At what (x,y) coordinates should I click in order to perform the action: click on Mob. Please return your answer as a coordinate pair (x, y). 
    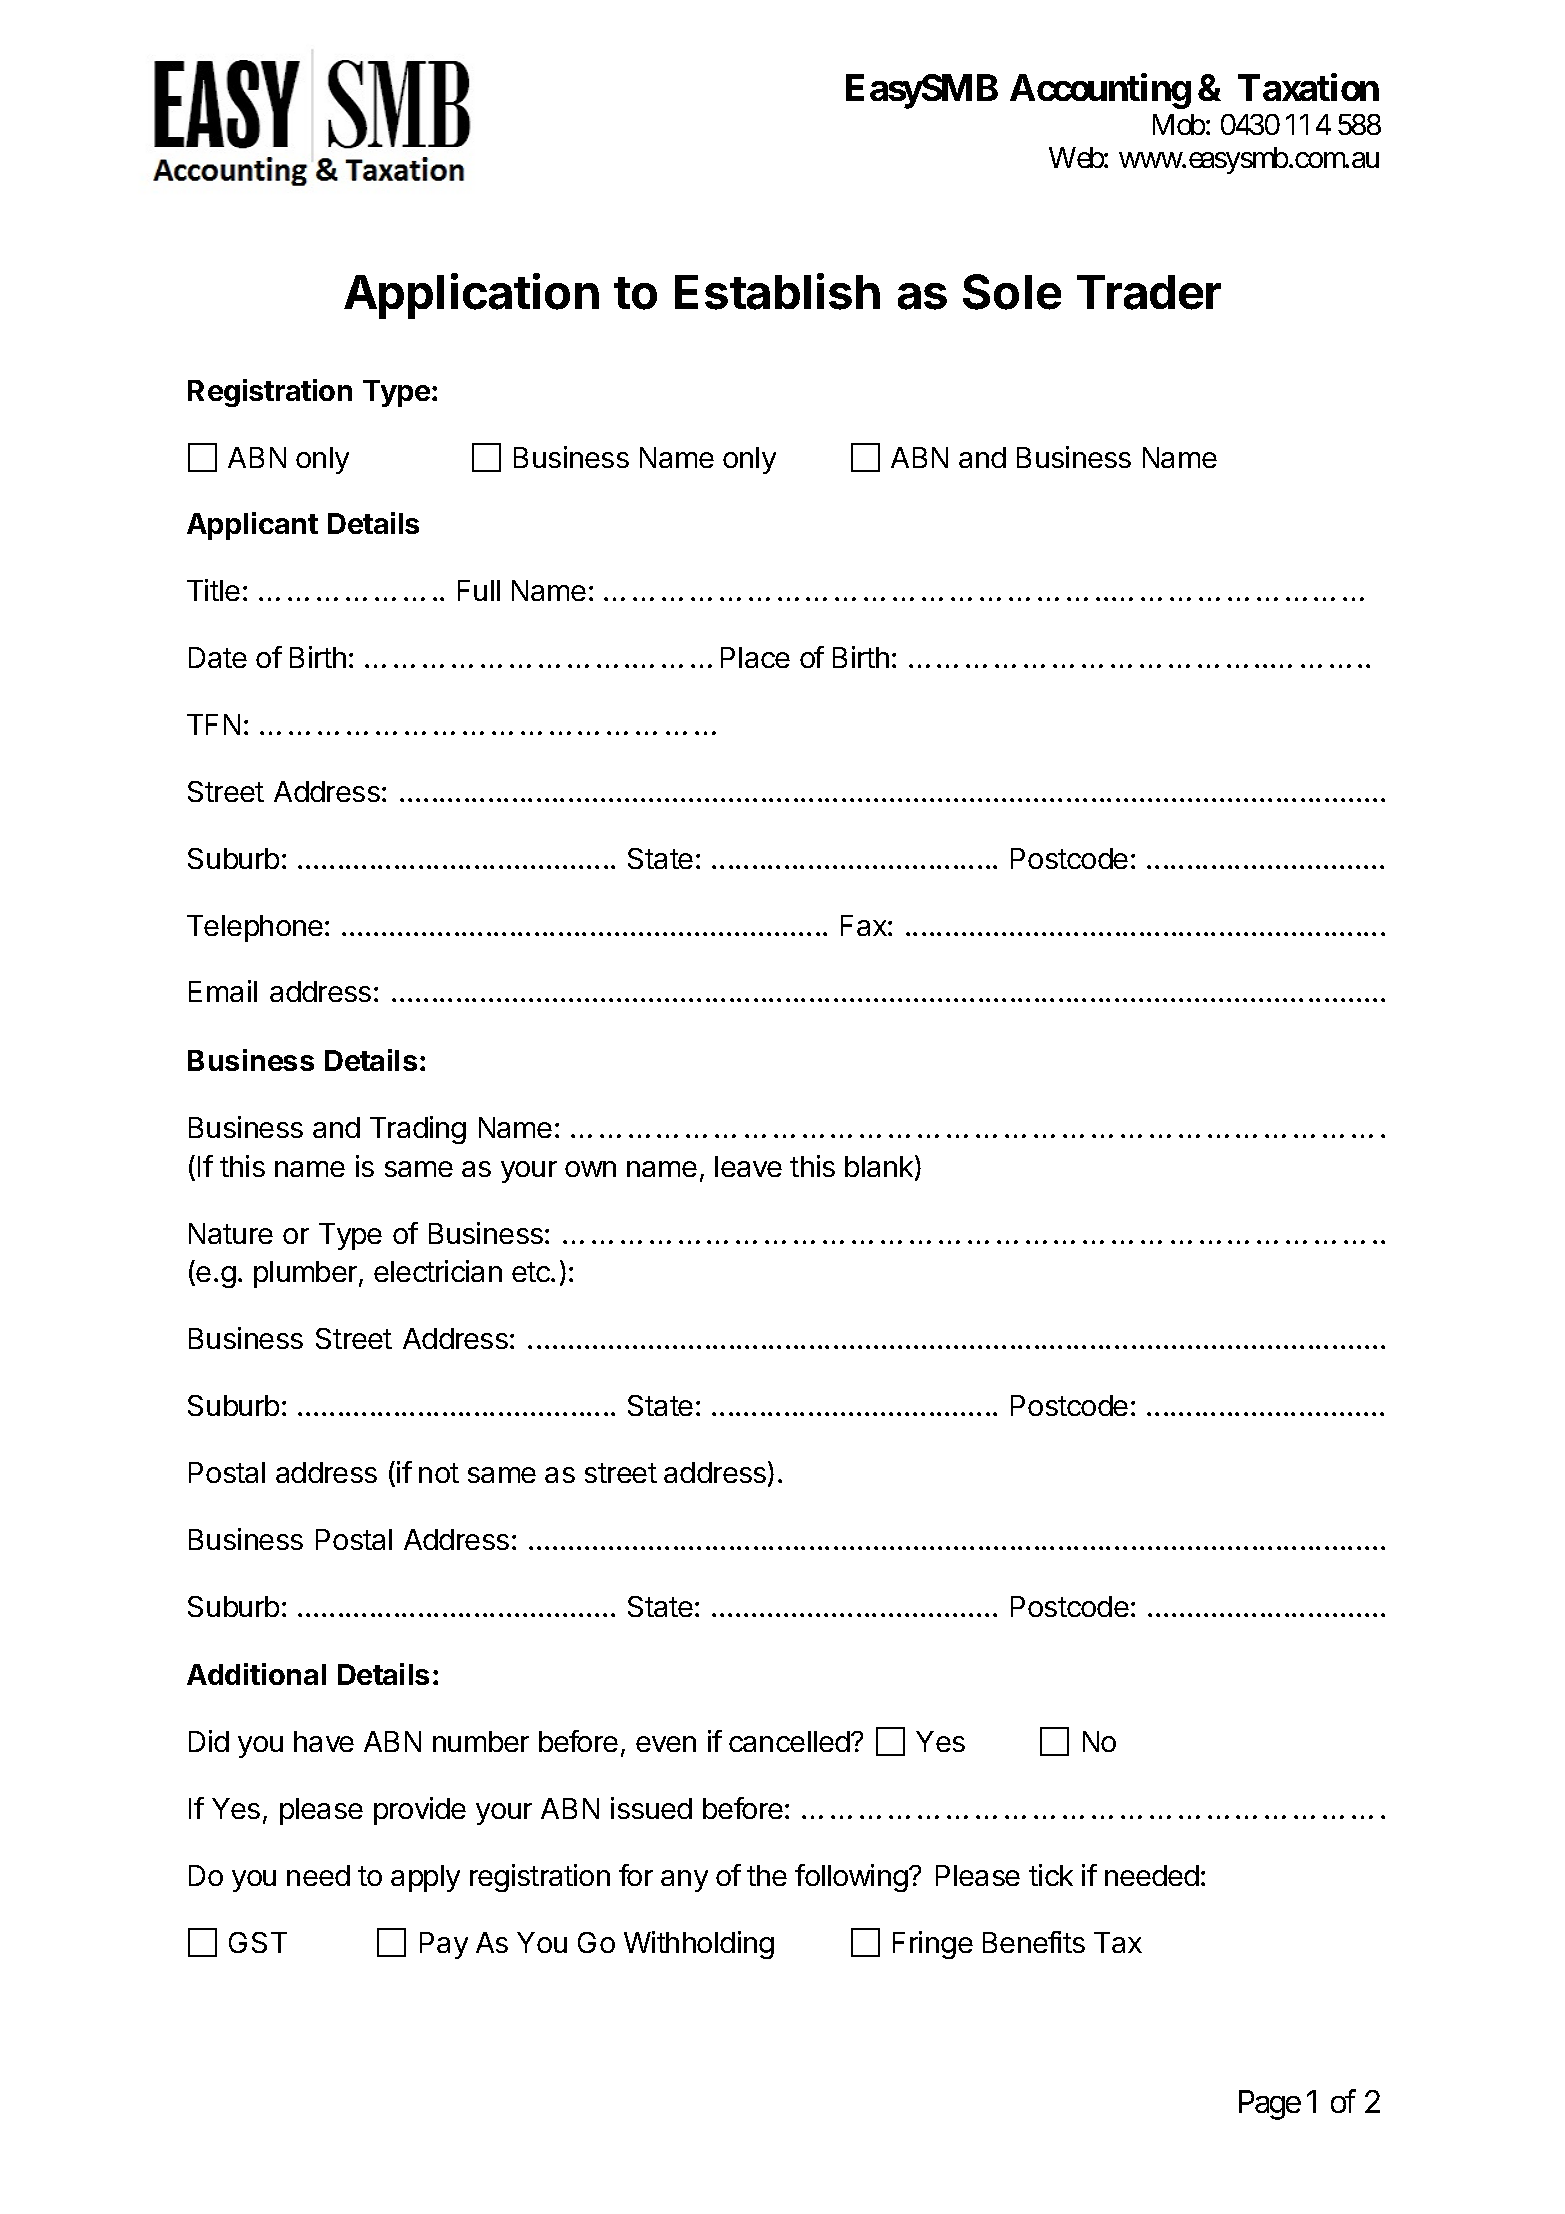
    Looking at the image, I should click on (1179, 124).
